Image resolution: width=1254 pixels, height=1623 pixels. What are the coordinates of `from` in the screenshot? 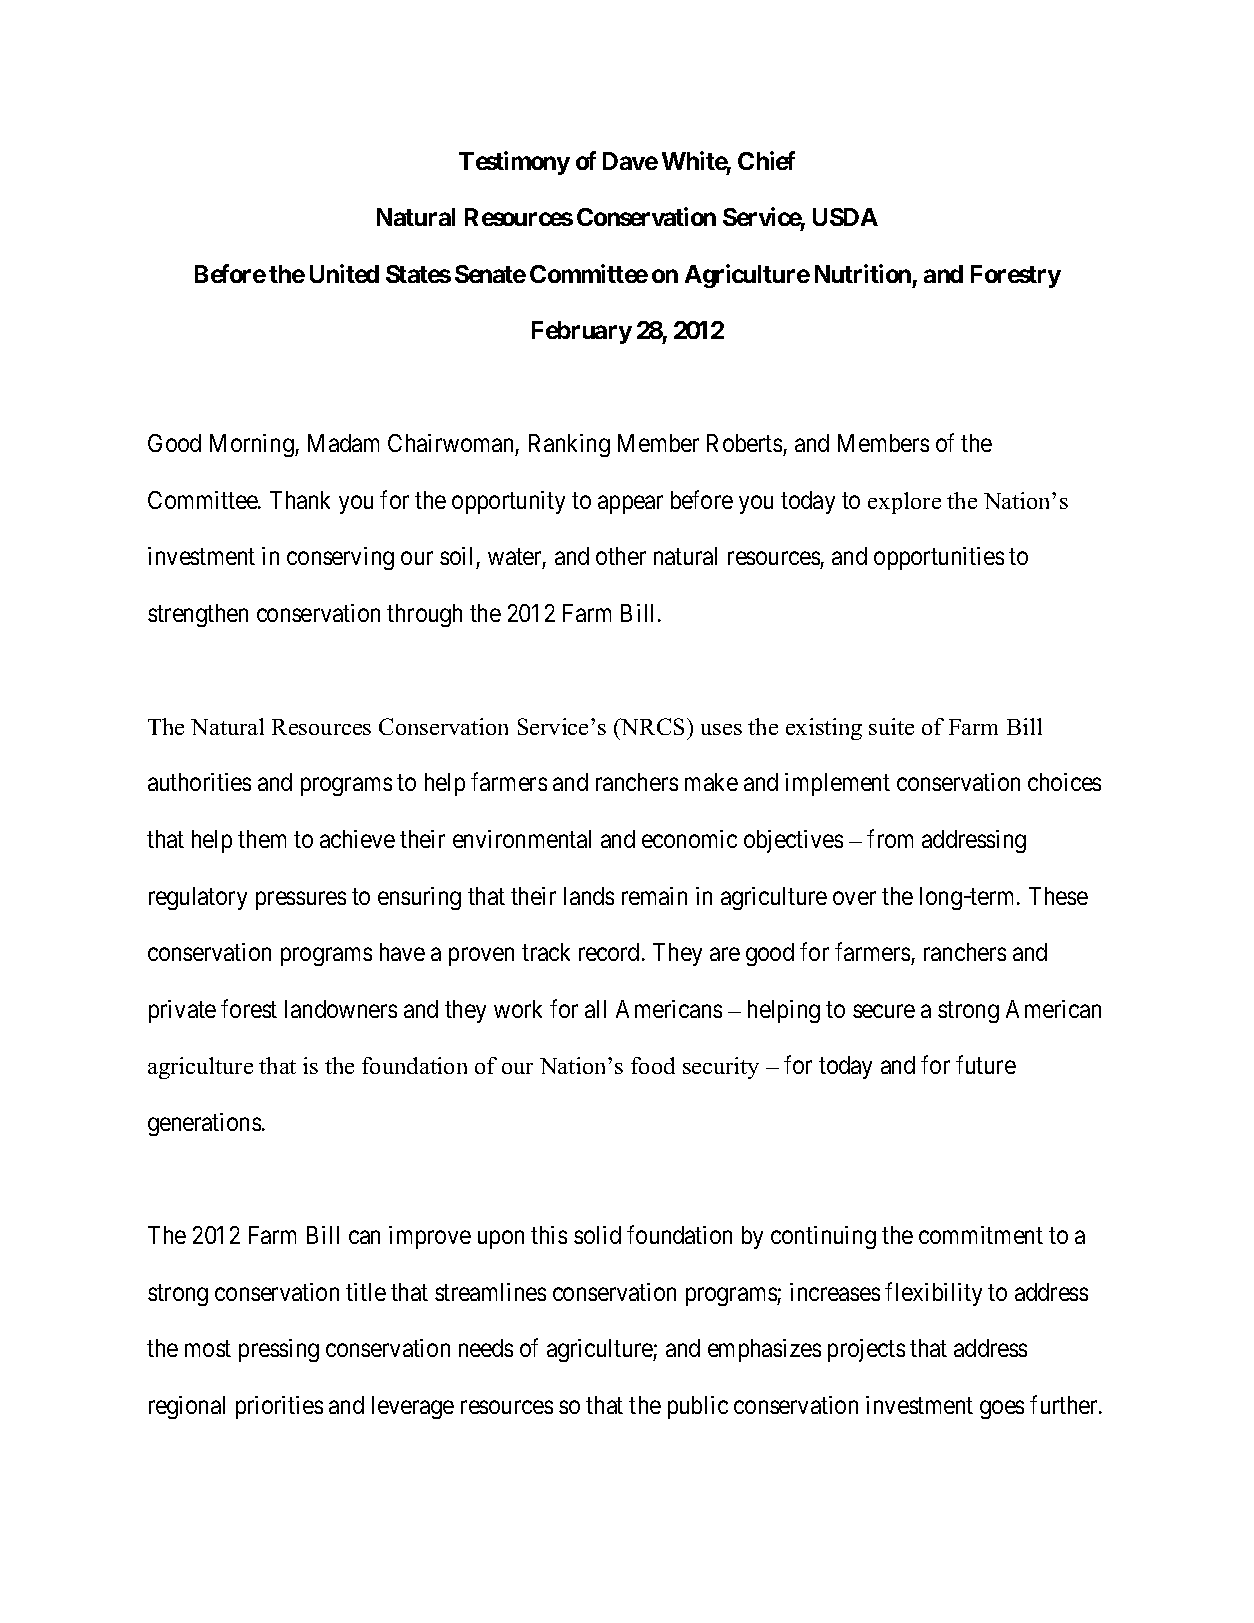 It's located at (890, 838).
